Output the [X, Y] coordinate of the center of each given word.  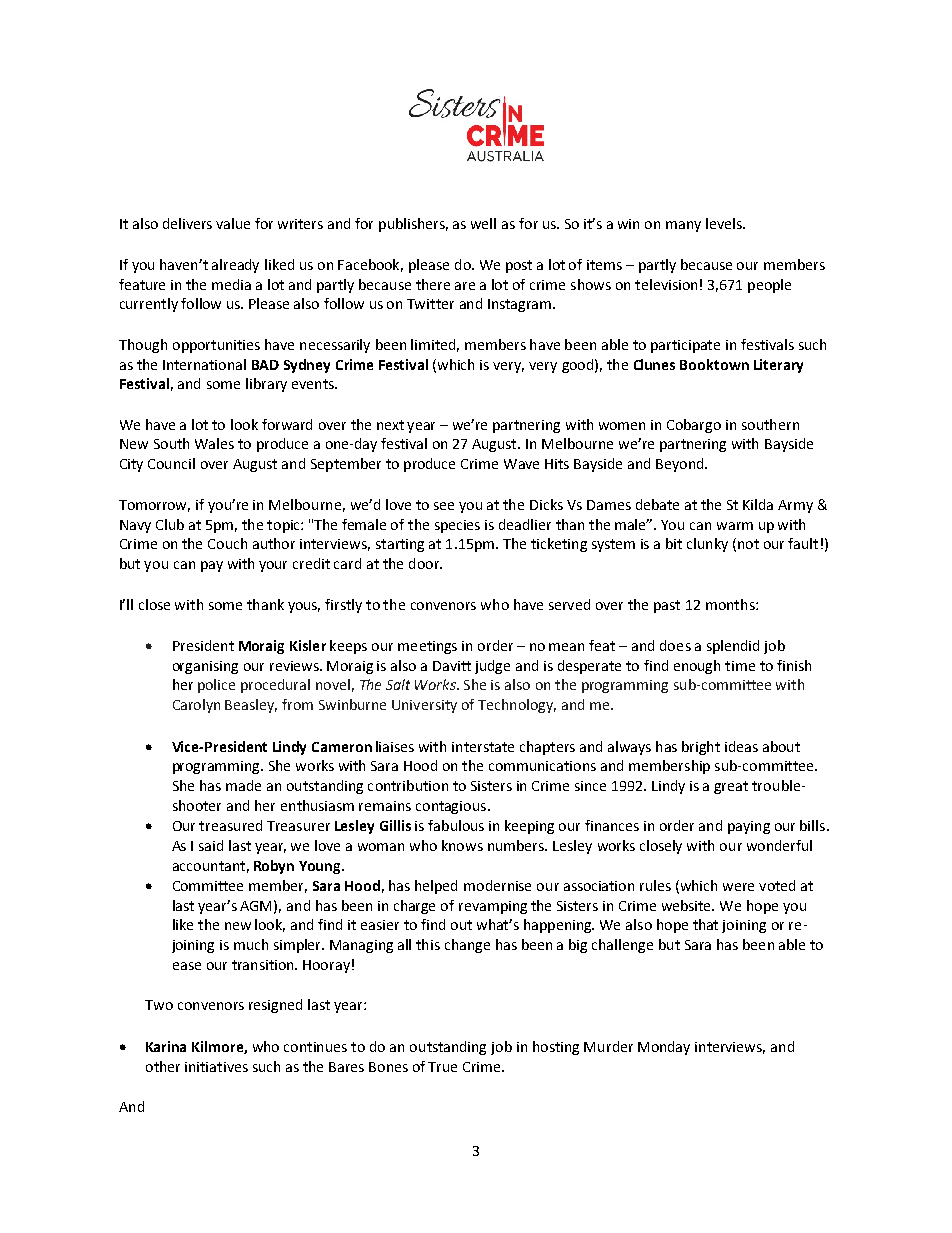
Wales [214, 443]
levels [725, 223]
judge [492, 667]
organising [205, 667]
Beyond [681, 465]
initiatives [216, 1067]
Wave [521, 464]
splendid [733, 647]
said [211, 845]
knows [462, 845]
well [483, 223]
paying [749, 827]
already [235, 266]
